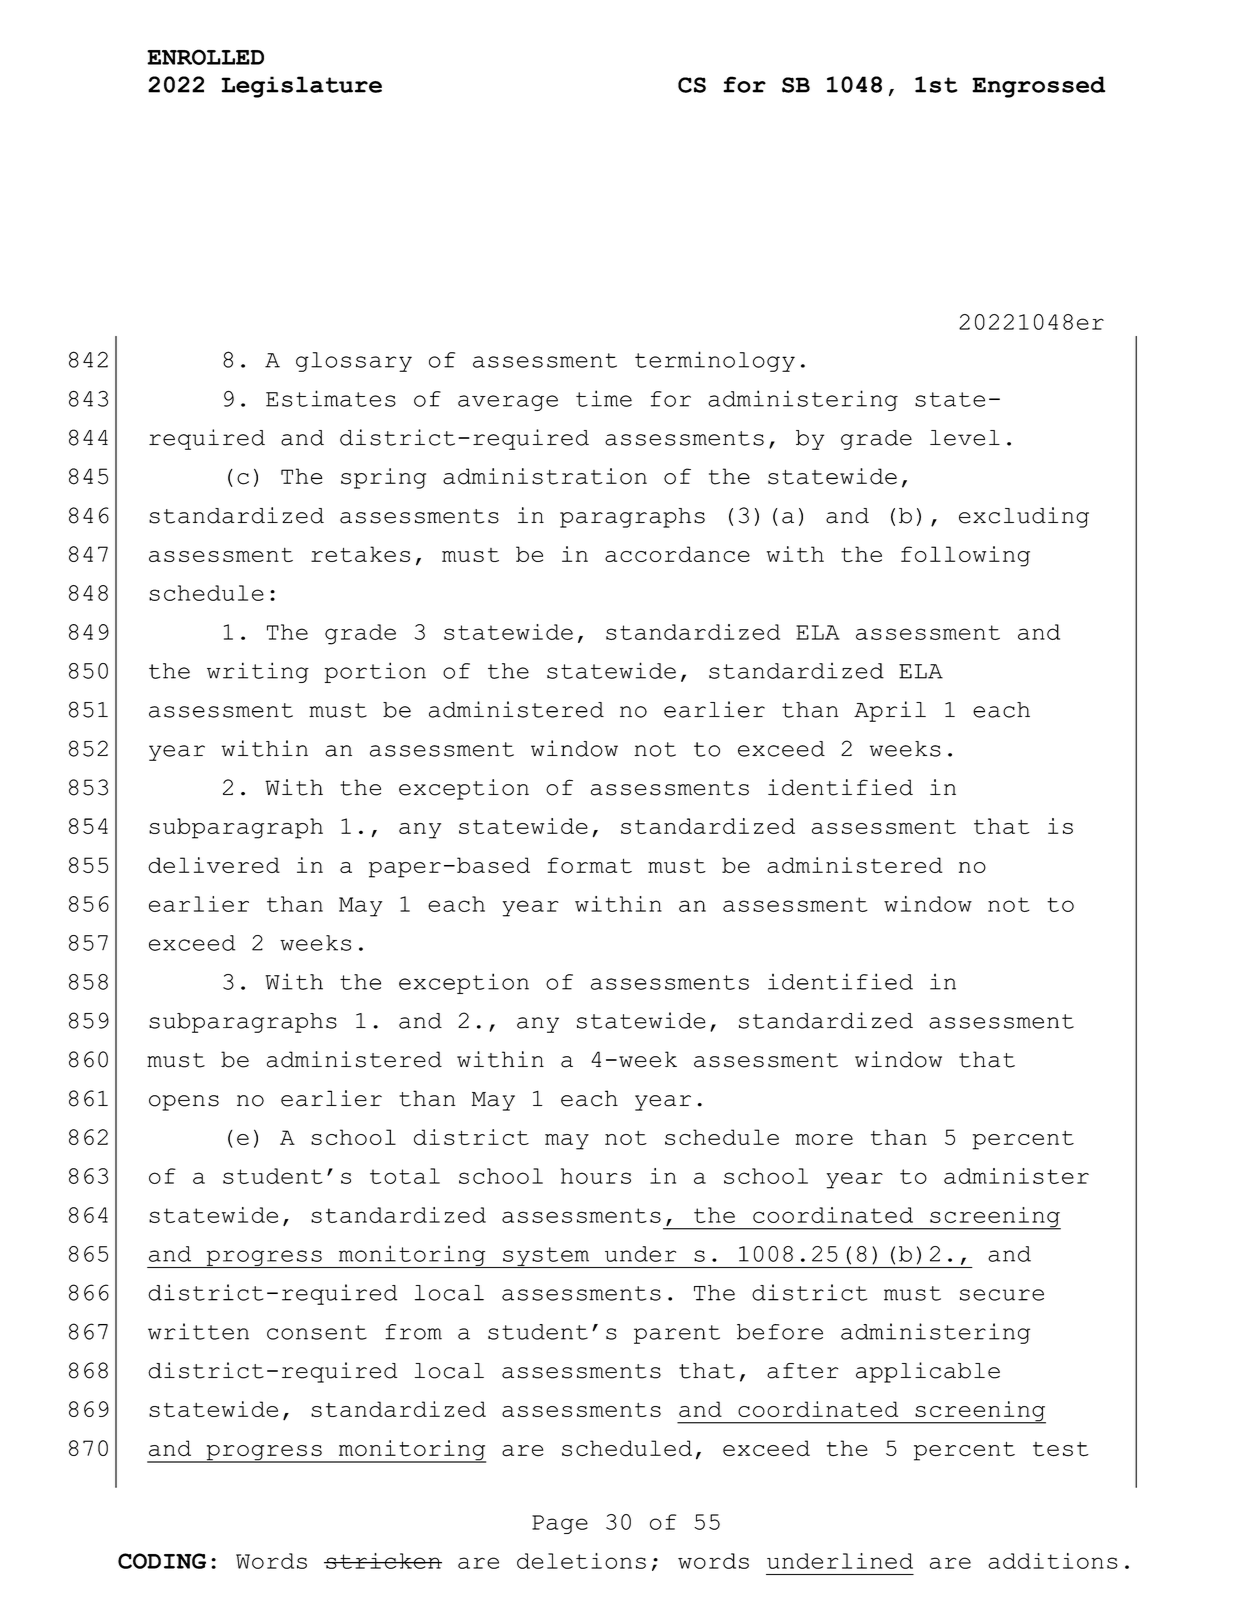  What do you see at coordinates (965, 438) in the screenshot?
I see `level` at bounding box center [965, 438].
